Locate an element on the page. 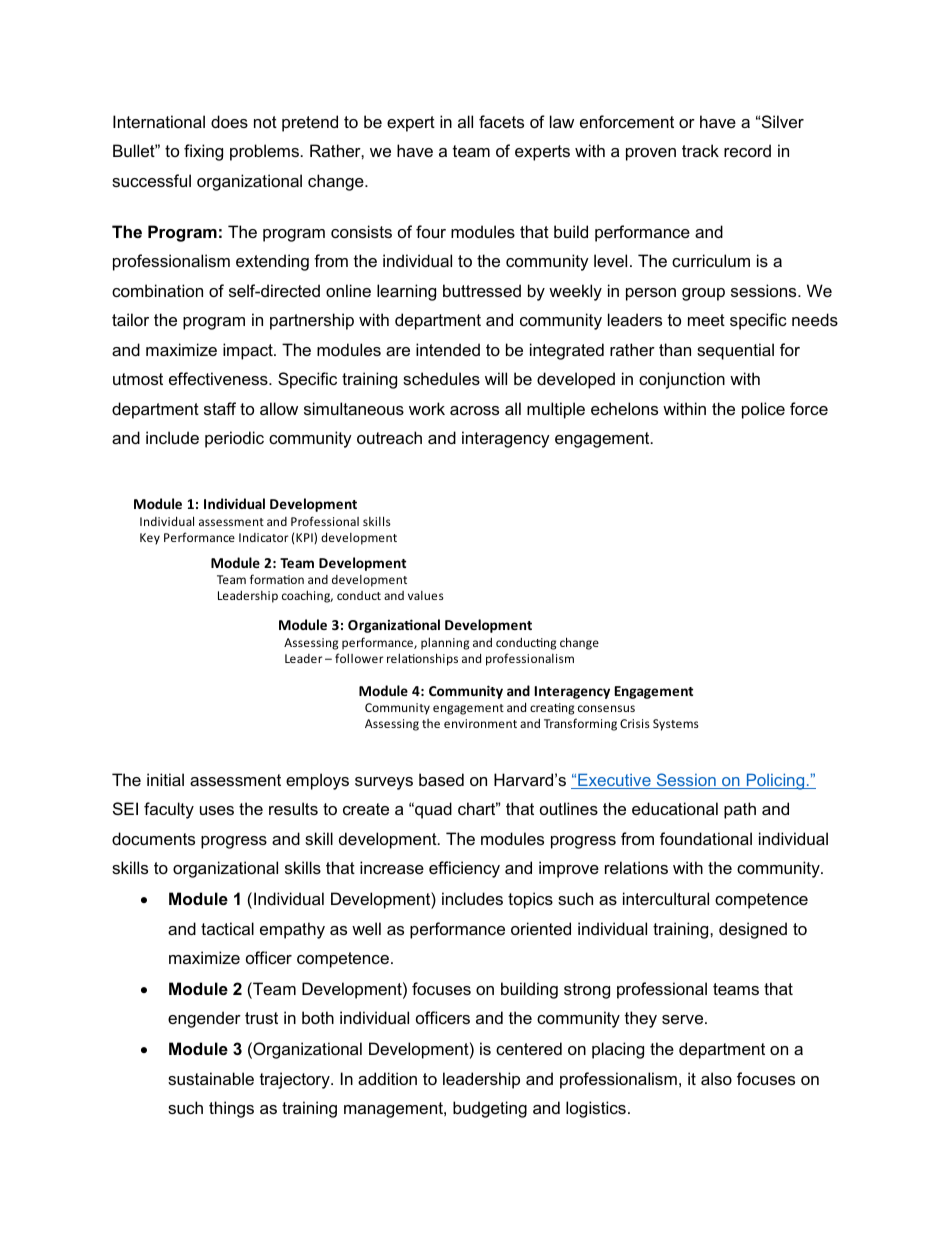  planning is located at coordinates (445, 643).
